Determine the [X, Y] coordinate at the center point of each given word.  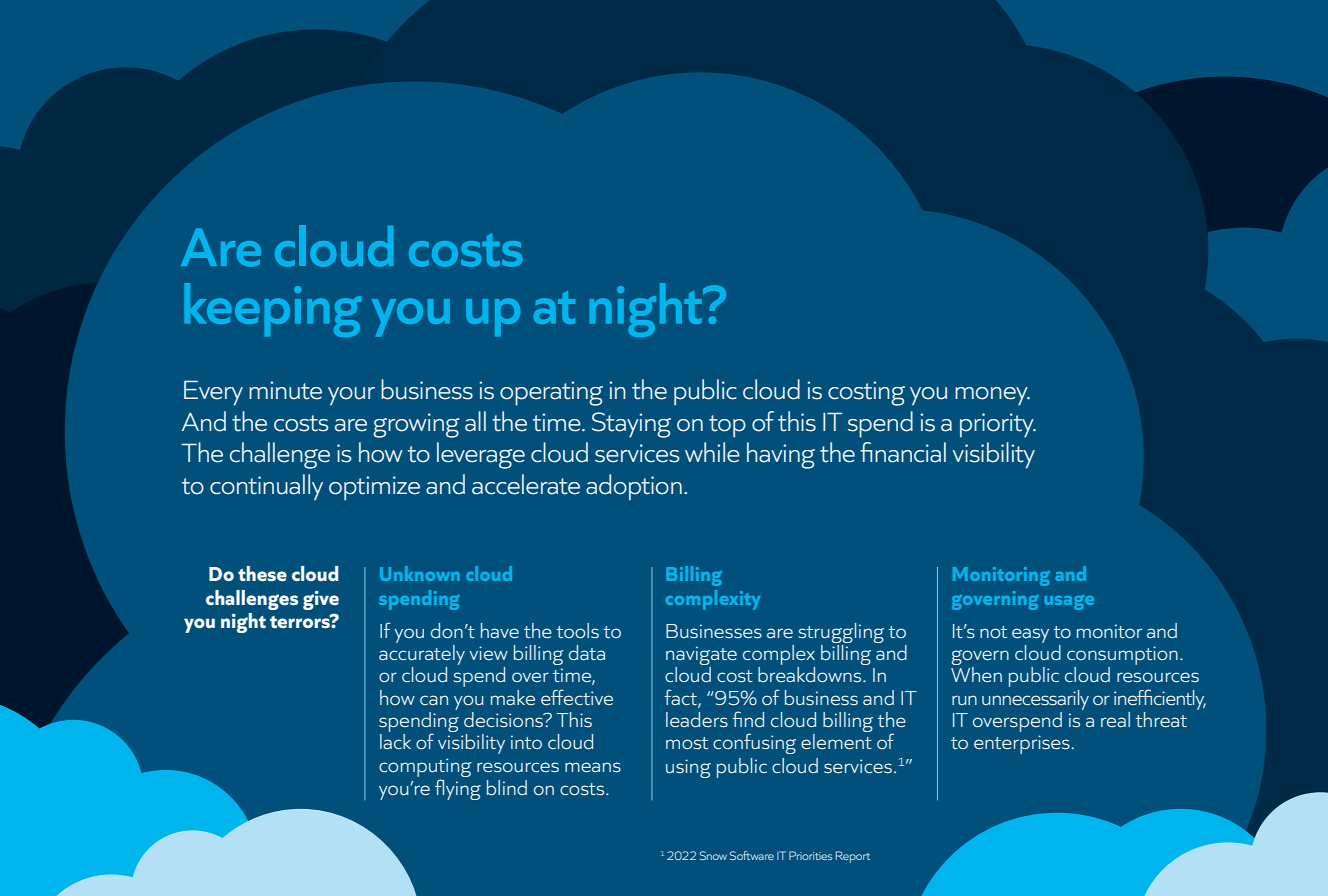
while [712, 452]
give [321, 600]
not [993, 632]
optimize [374, 488]
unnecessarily [1035, 700]
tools [578, 630]
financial [903, 452]
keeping [272, 310]
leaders [697, 719]
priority [998, 425]
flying [458, 789]
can [434, 700]
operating [551, 393]
